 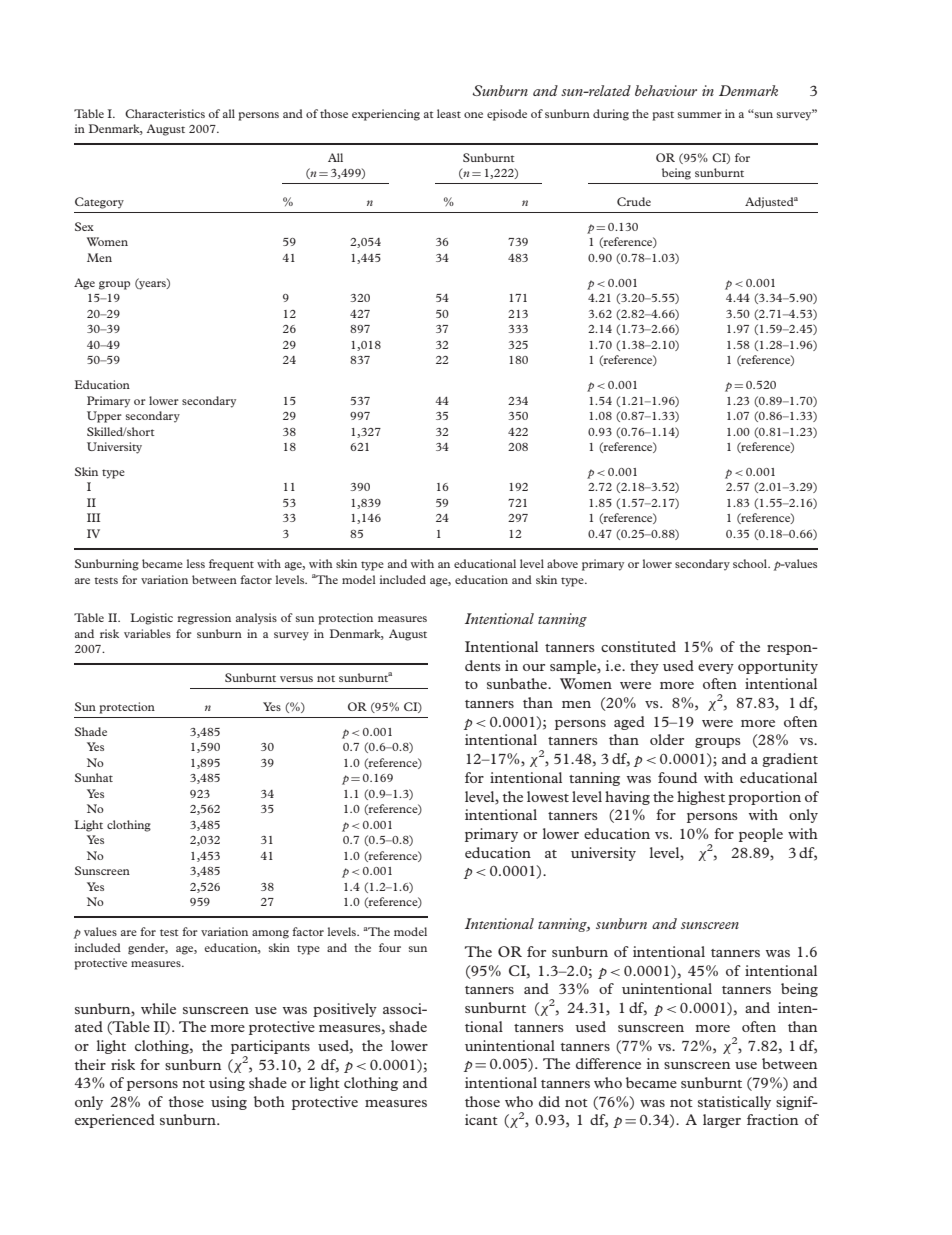 What do you see at coordinates (104, 417) in the screenshot?
I see `Upper` at bounding box center [104, 417].
